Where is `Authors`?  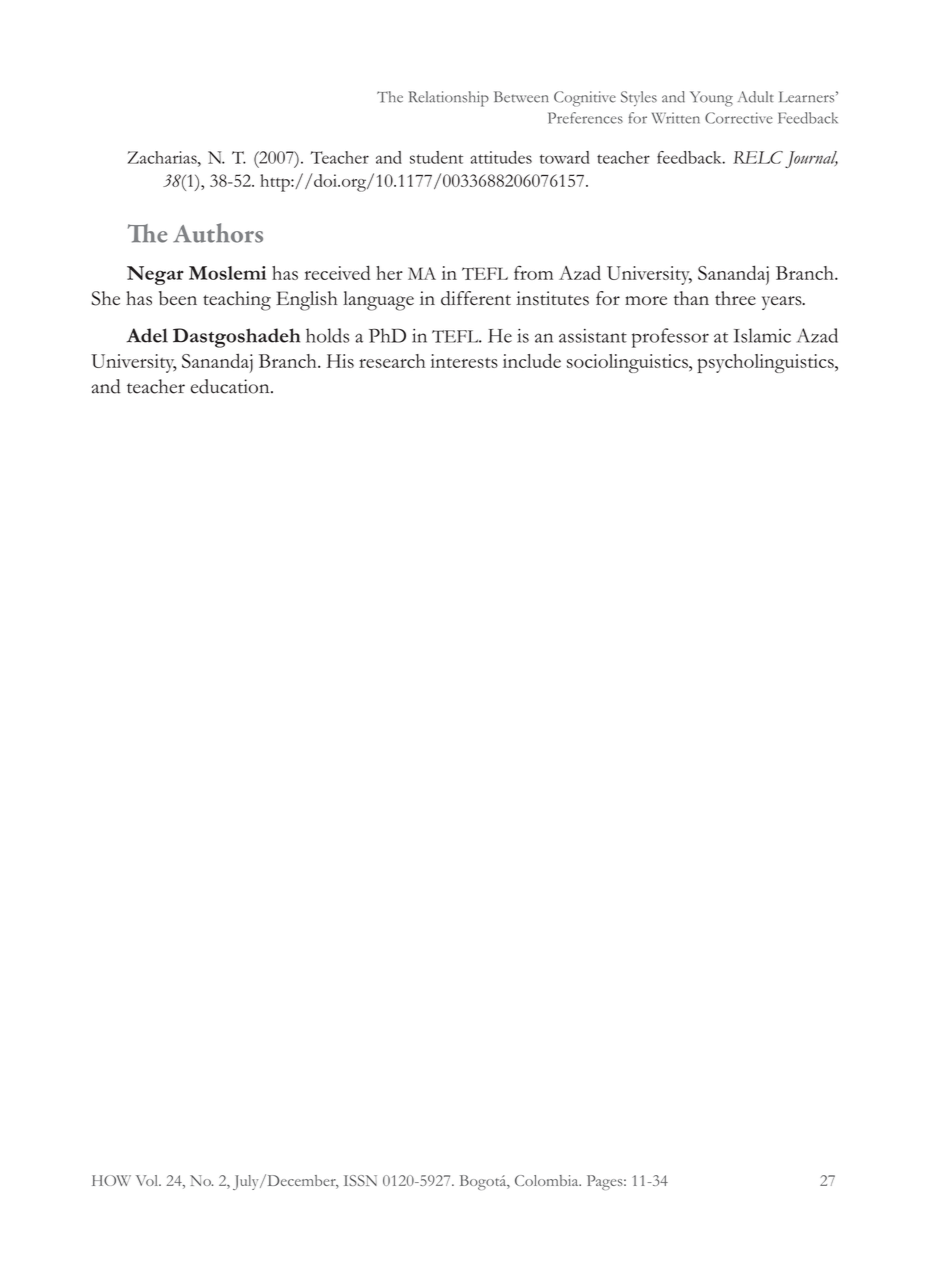
Authors is located at coordinates (218, 233).
